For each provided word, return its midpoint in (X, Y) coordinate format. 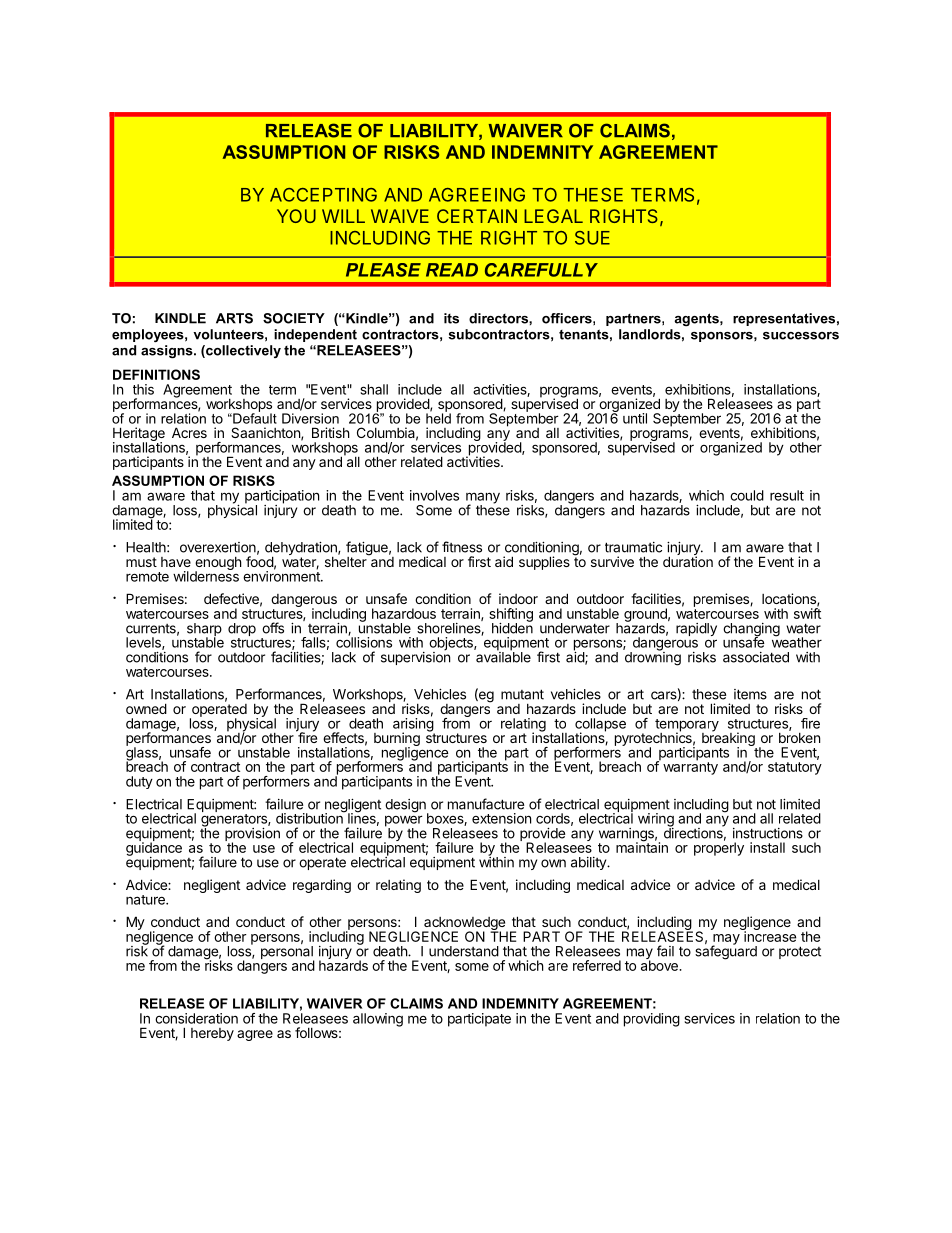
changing (751, 631)
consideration (196, 1018)
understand (464, 951)
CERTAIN (477, 216)
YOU (296, 216)
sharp (204, 631)
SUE (592, 238)
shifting (511, 616)
